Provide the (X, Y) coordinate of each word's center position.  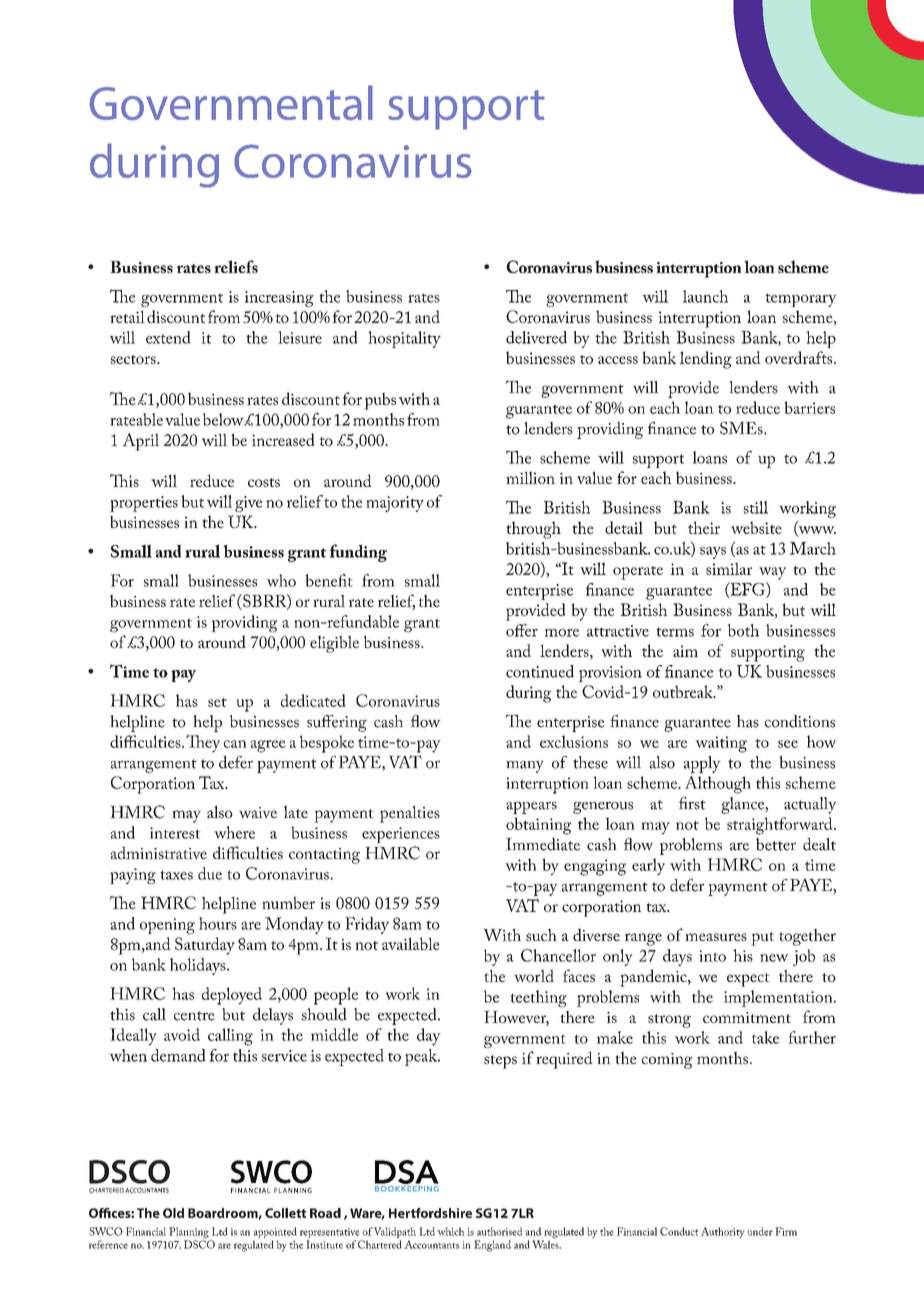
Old (173, 1213)
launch (705, 296)
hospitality (404, 339)
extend (168, 337)
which (451, 1231)
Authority (723, 1232)
